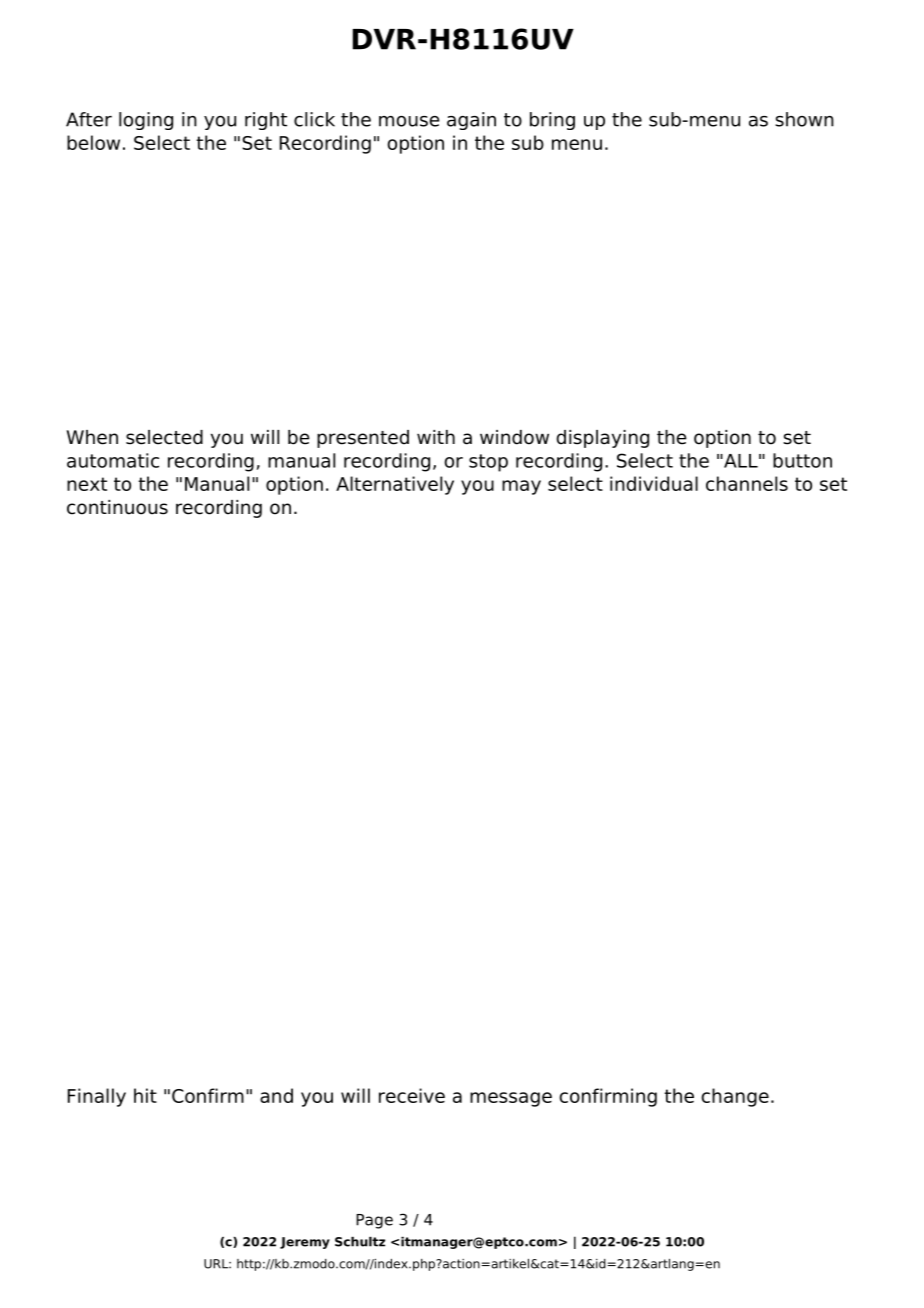  Describe the element at coordinates (654, 483) in the screenshot. I see `individual` at that location.
